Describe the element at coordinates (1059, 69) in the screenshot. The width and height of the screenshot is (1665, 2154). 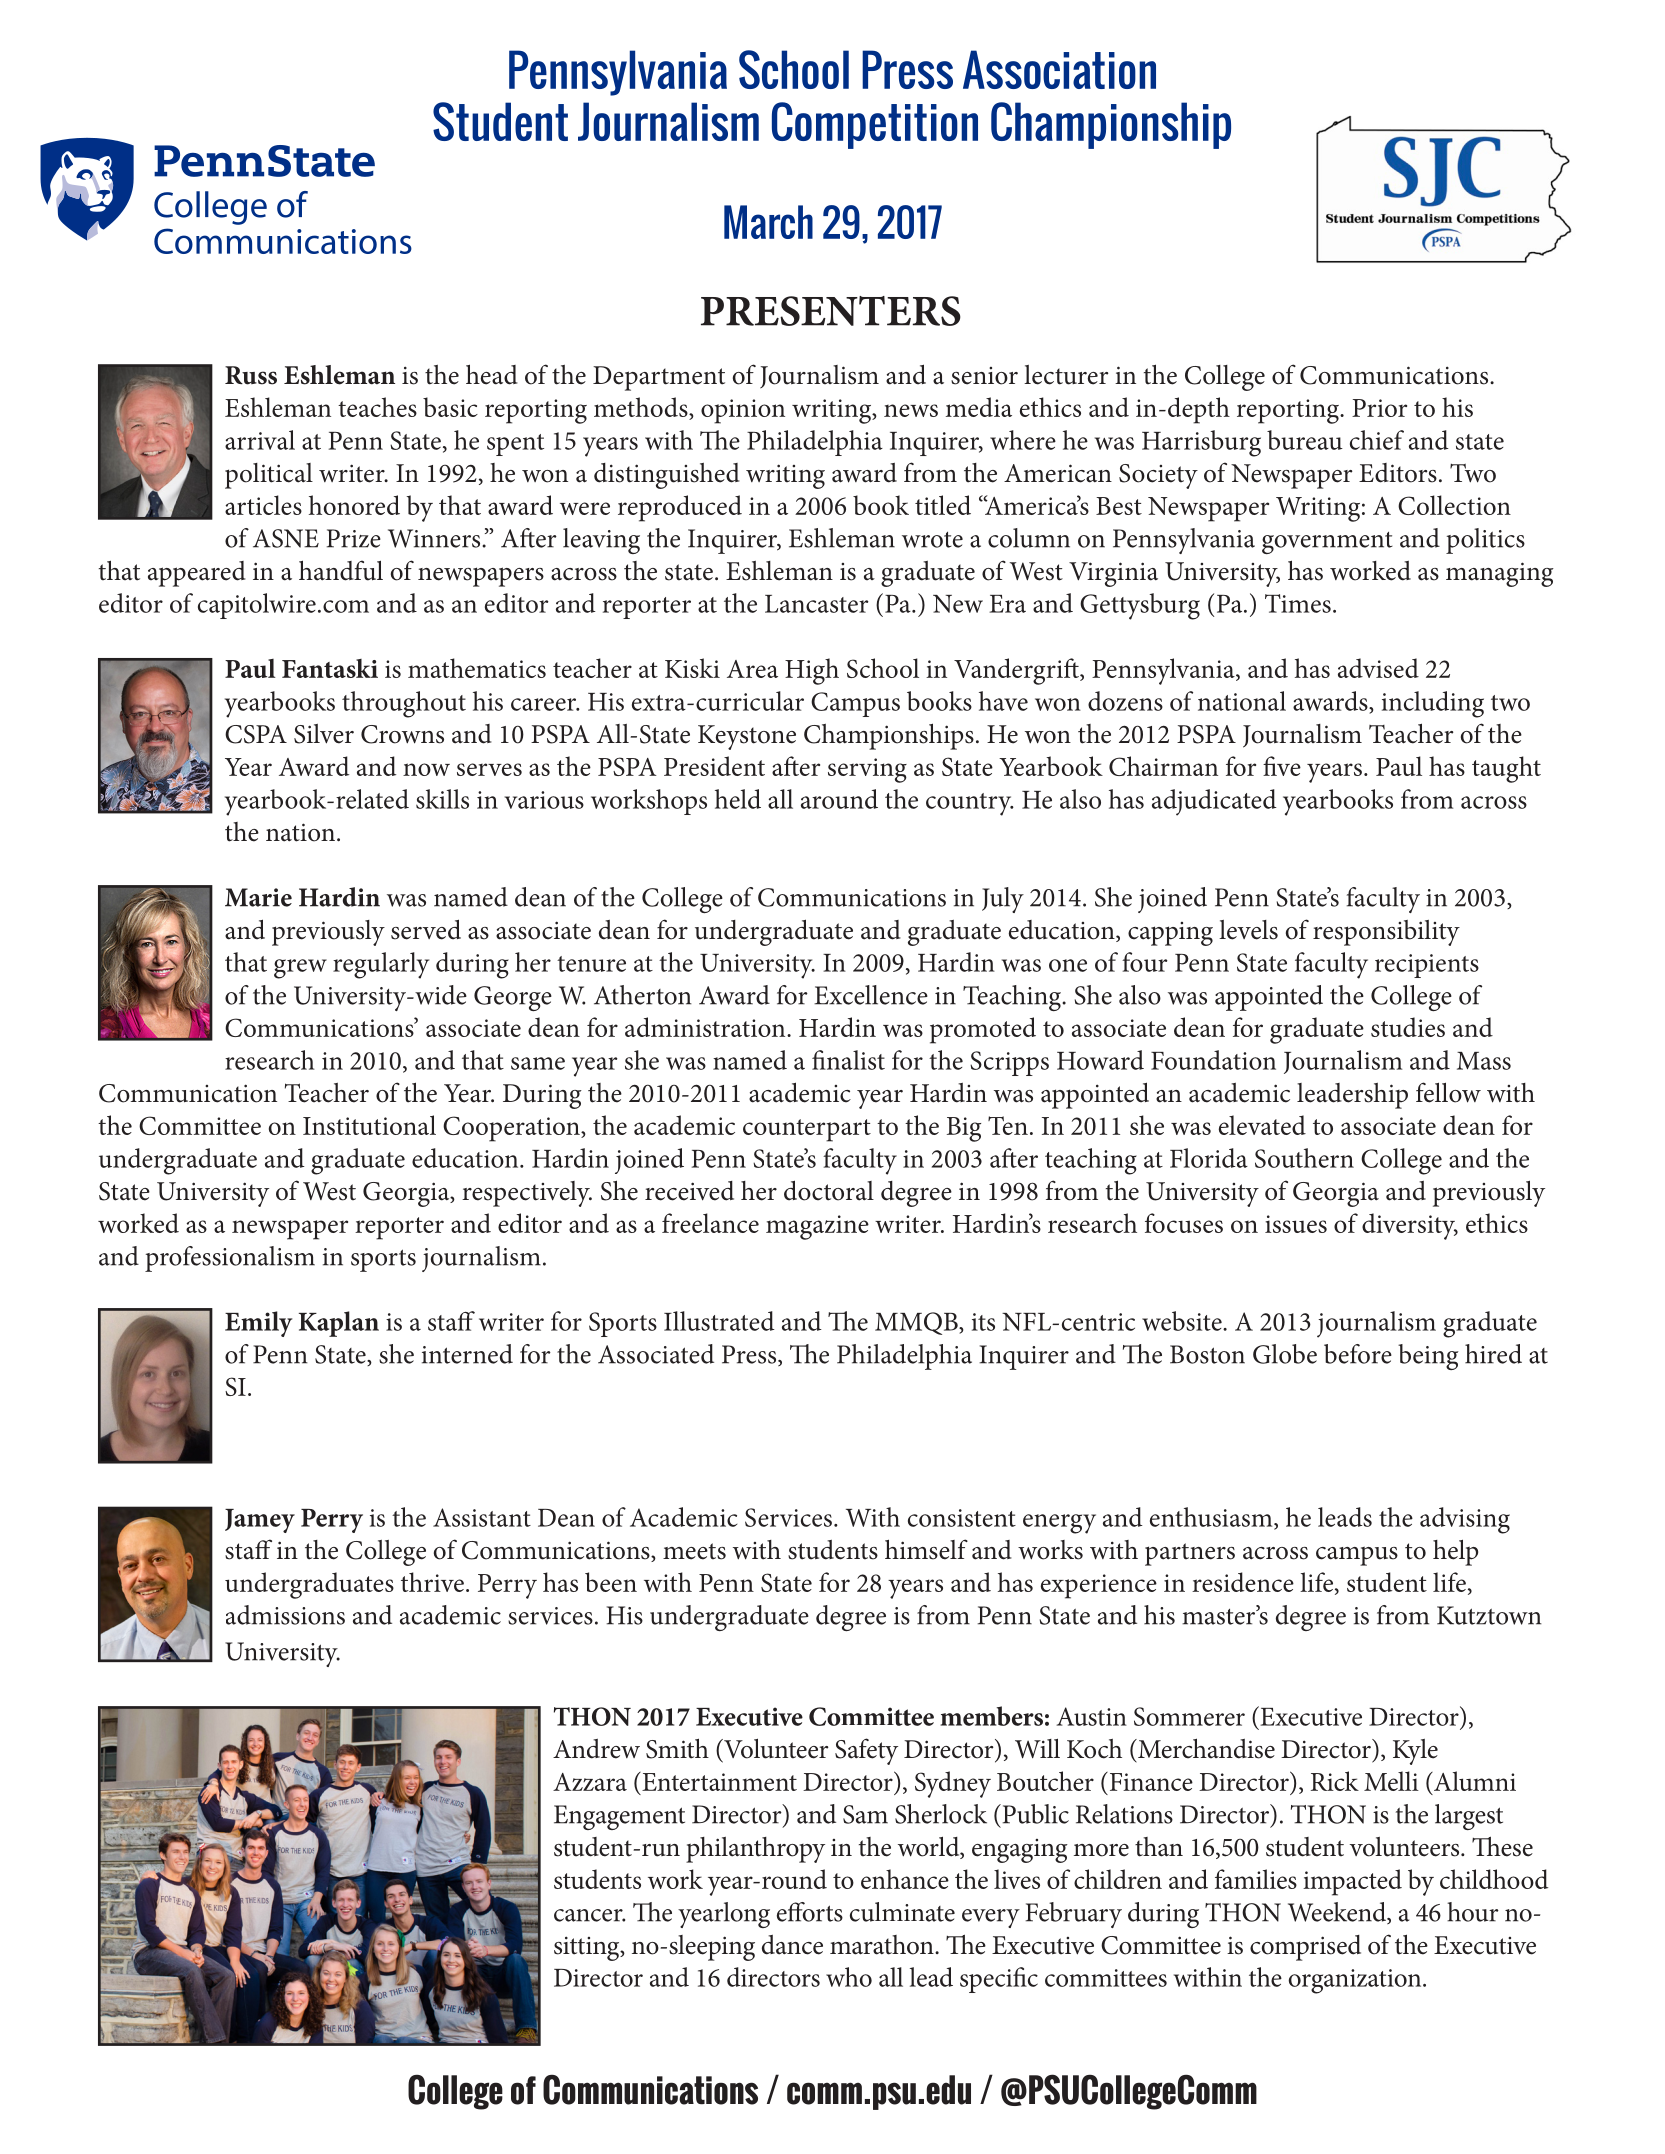
I see `Association` at that location.
